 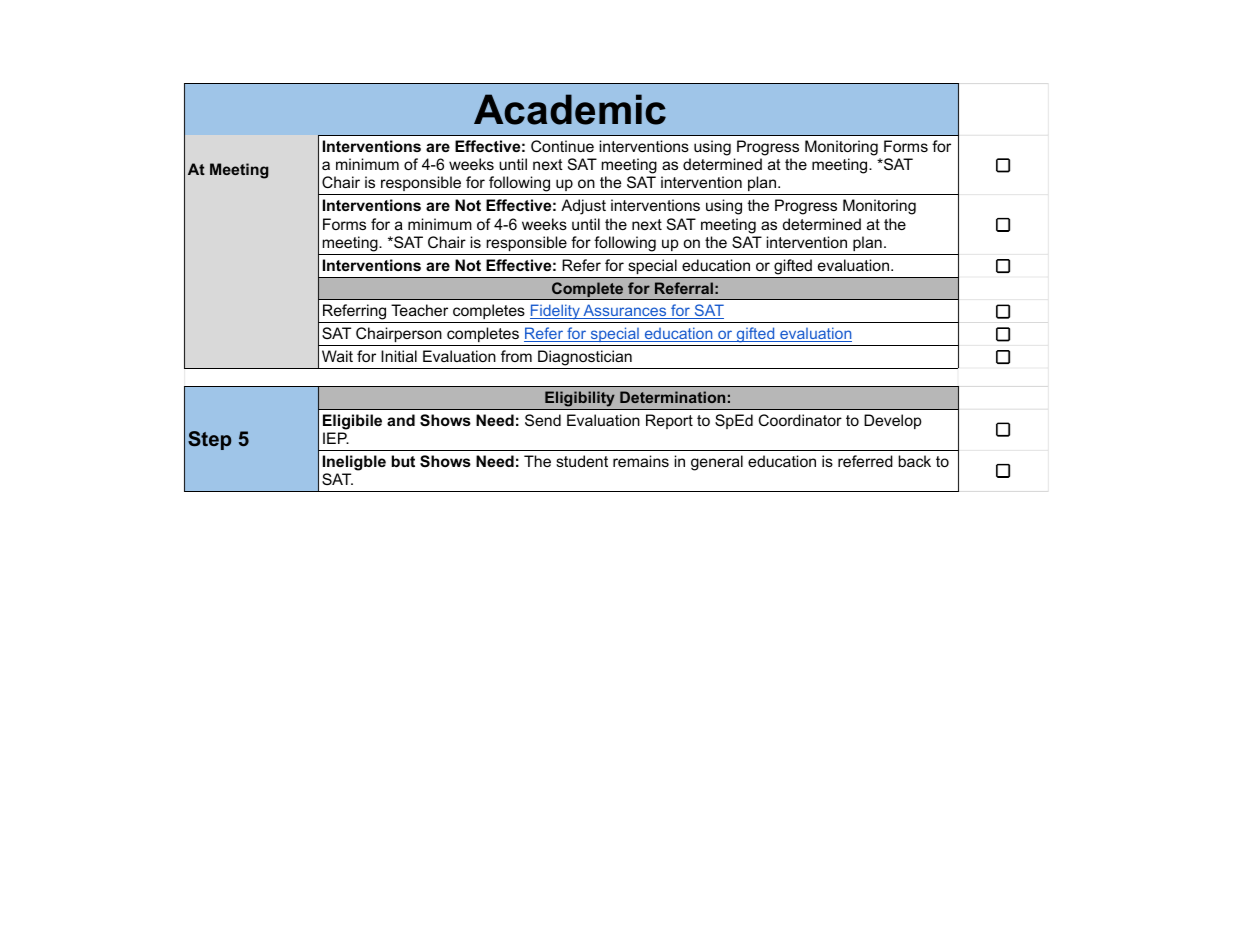 I want to click on Assurances, so click(x=625, y=311).
